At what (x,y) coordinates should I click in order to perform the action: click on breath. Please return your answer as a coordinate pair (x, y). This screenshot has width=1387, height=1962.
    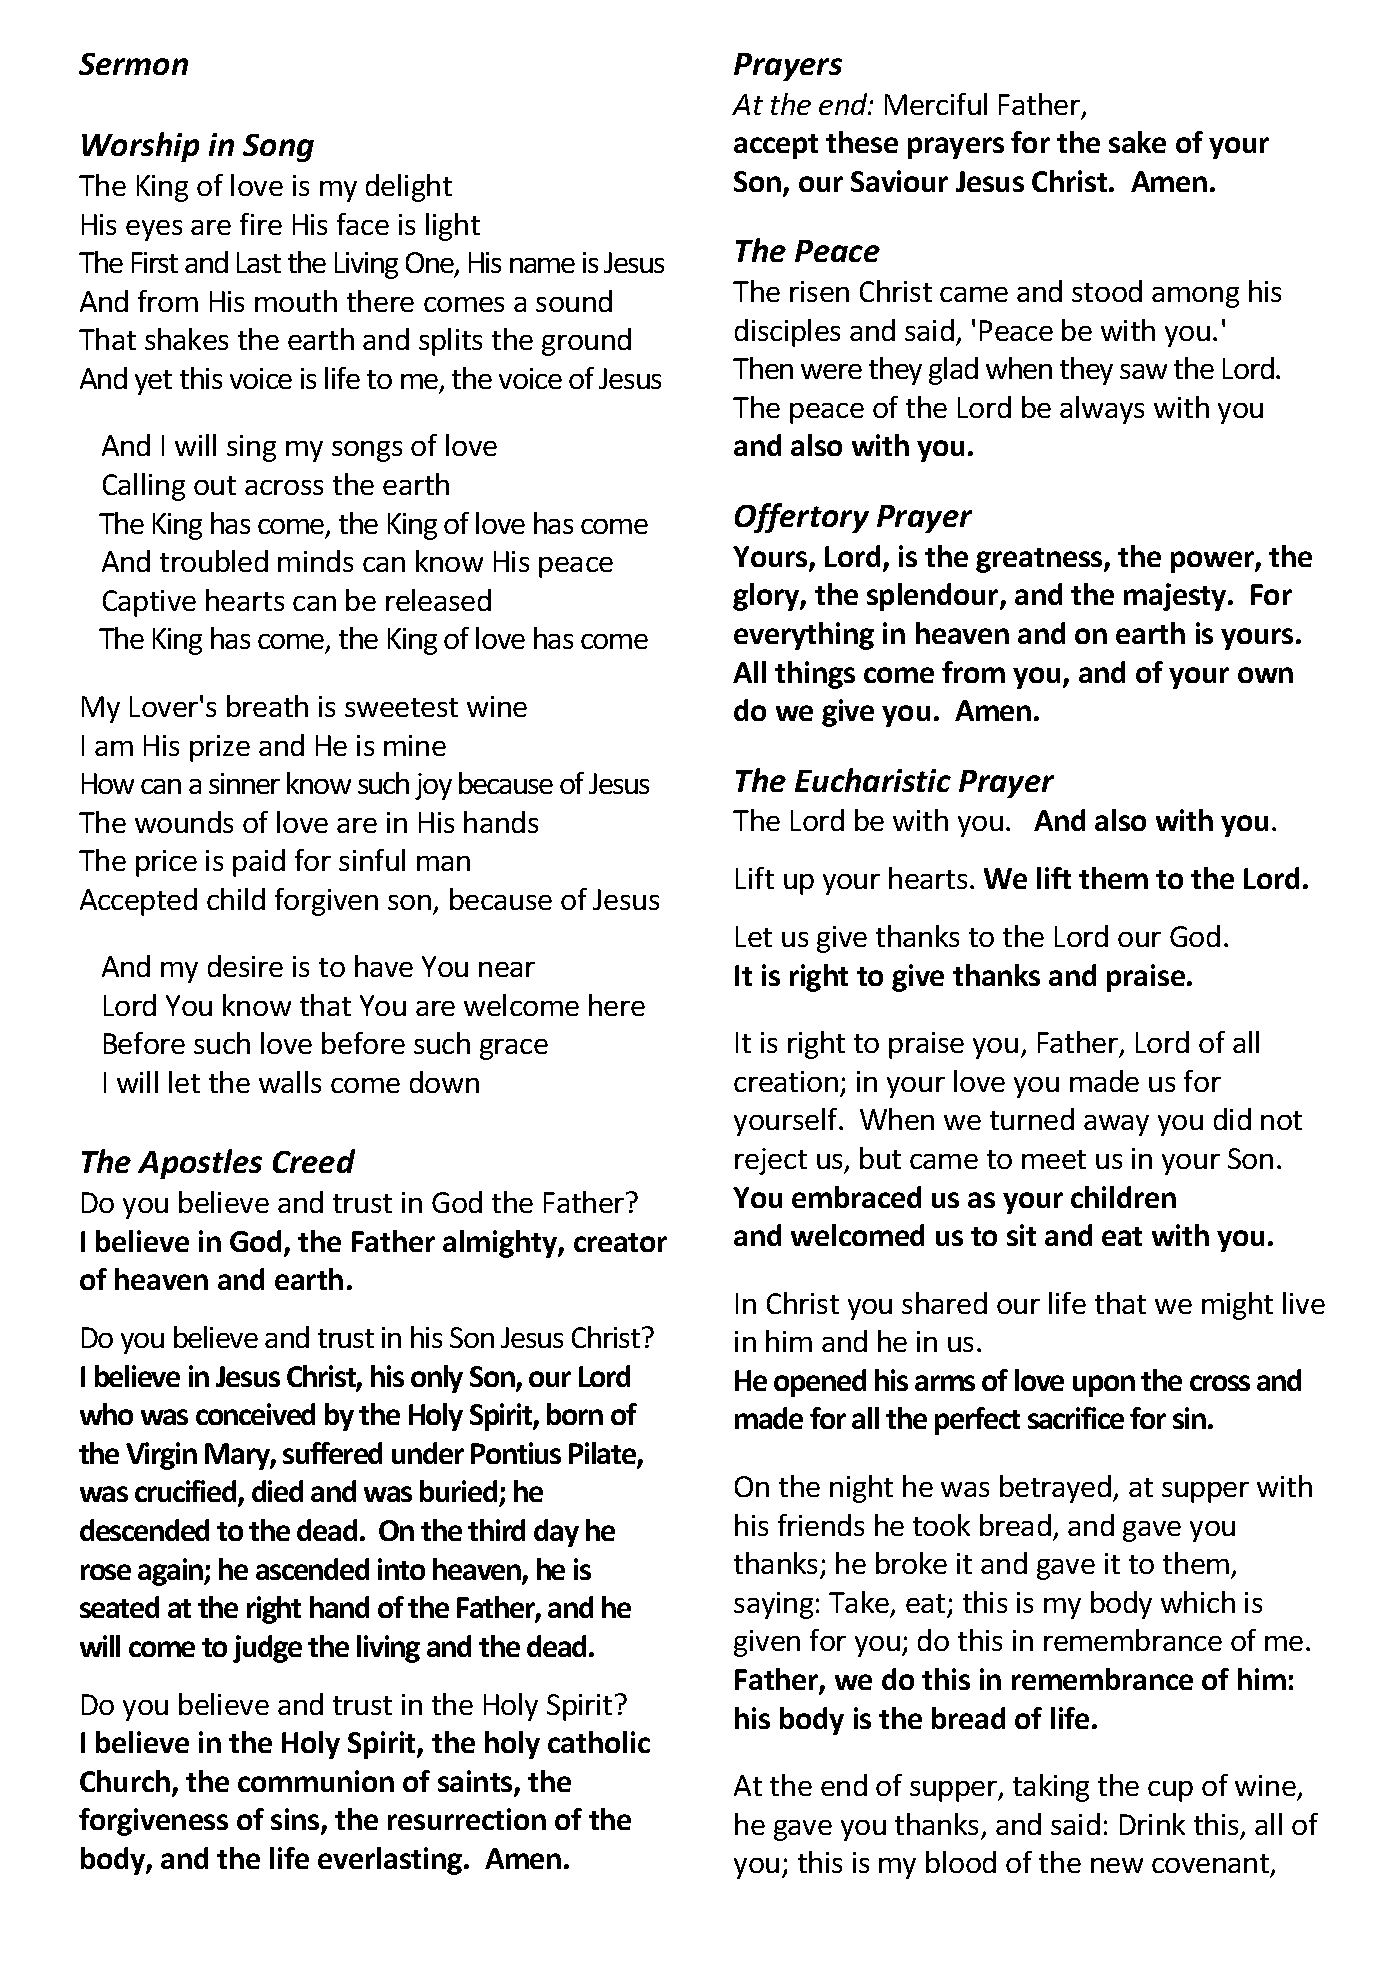
    Looking at the image, I should click on (267, 706).
